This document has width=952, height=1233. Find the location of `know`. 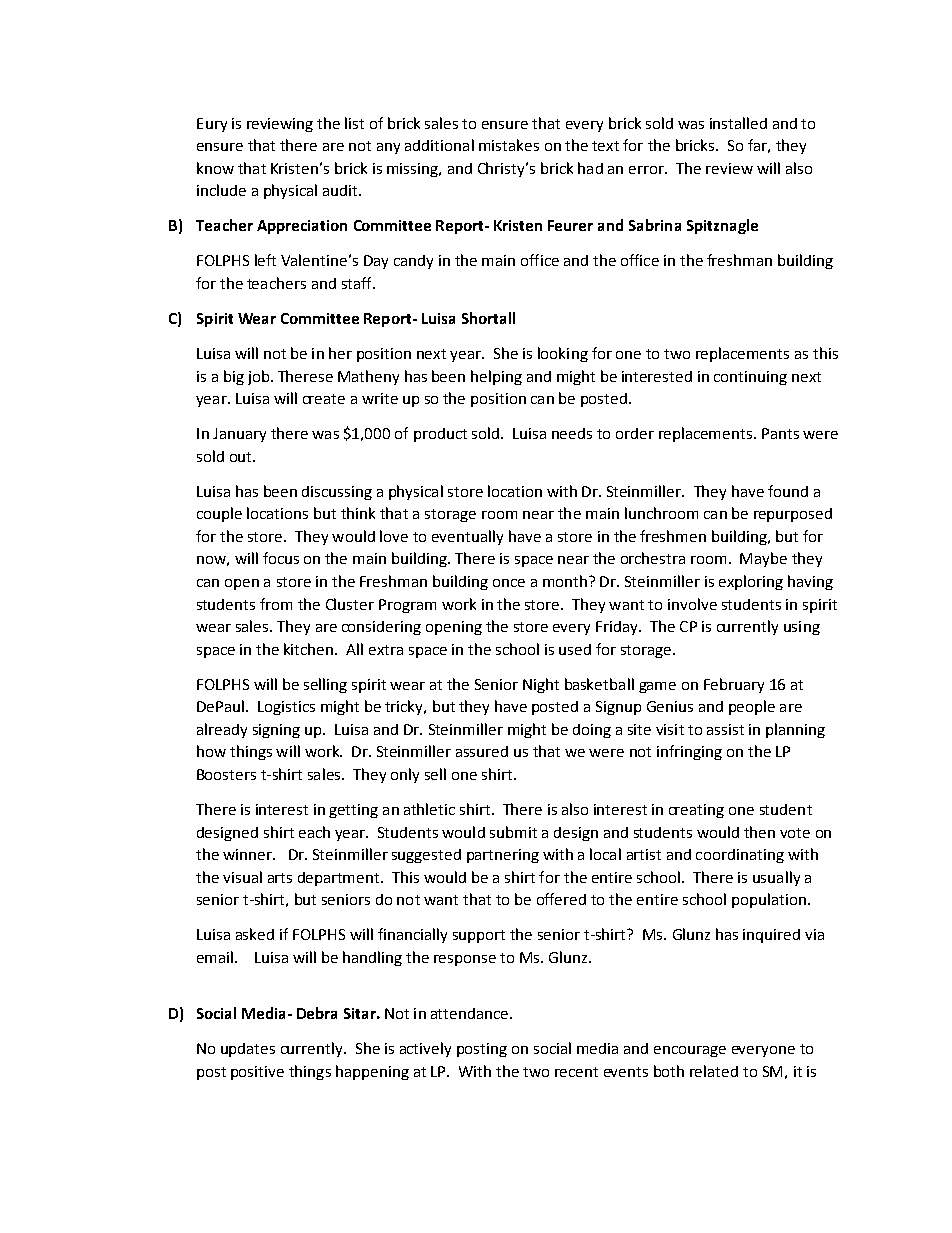

know is located at coordinates (215, 168).
